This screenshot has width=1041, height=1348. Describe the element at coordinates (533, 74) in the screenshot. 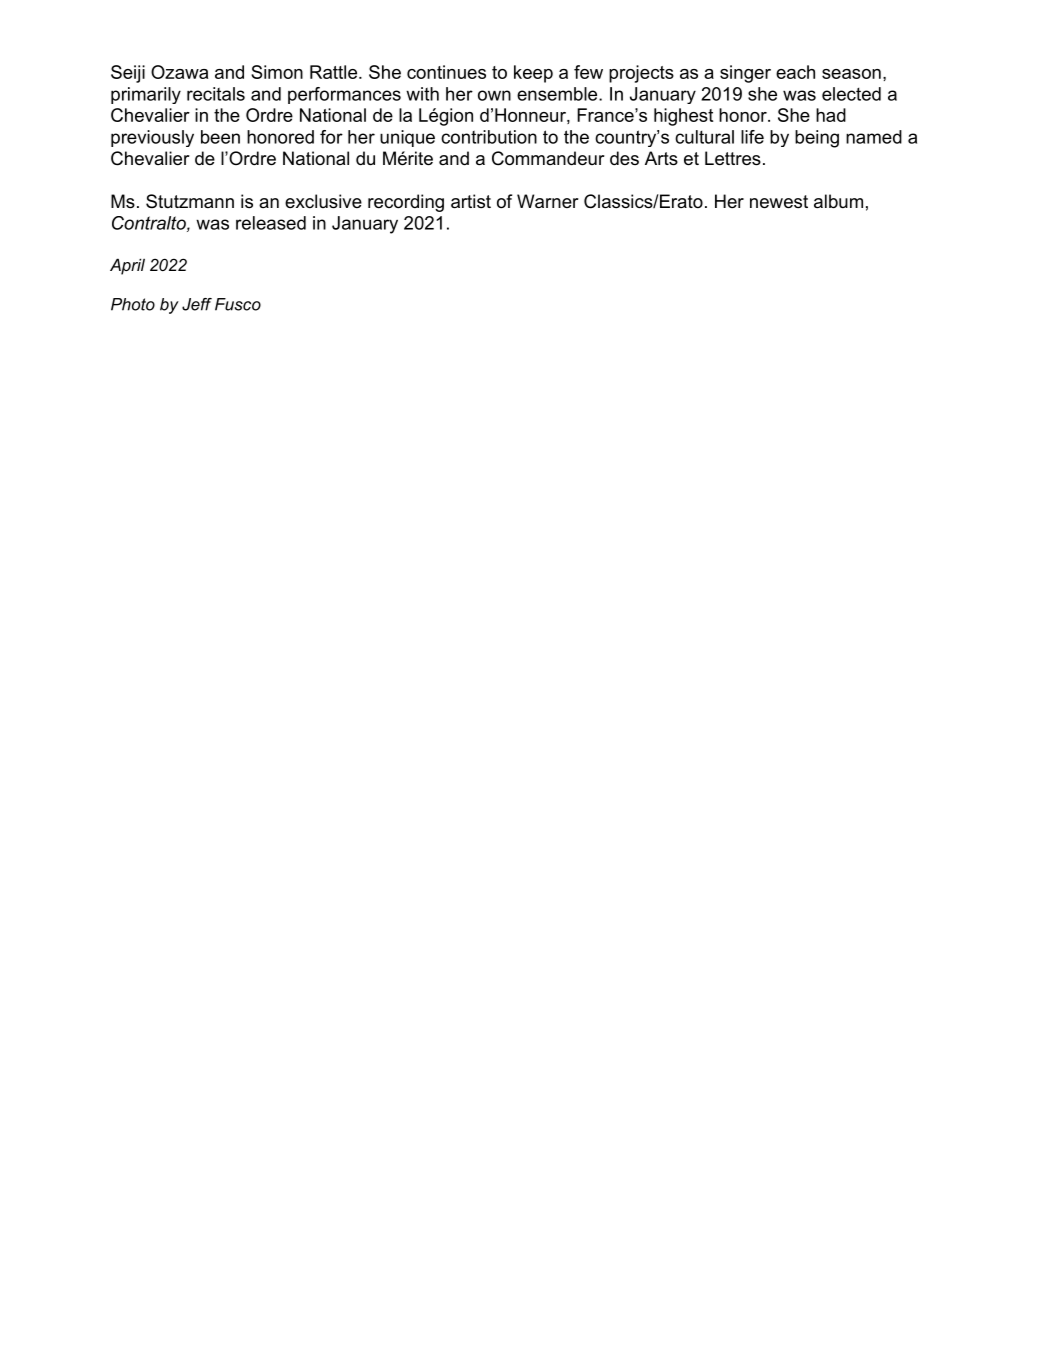

I see `keep` at that location.
